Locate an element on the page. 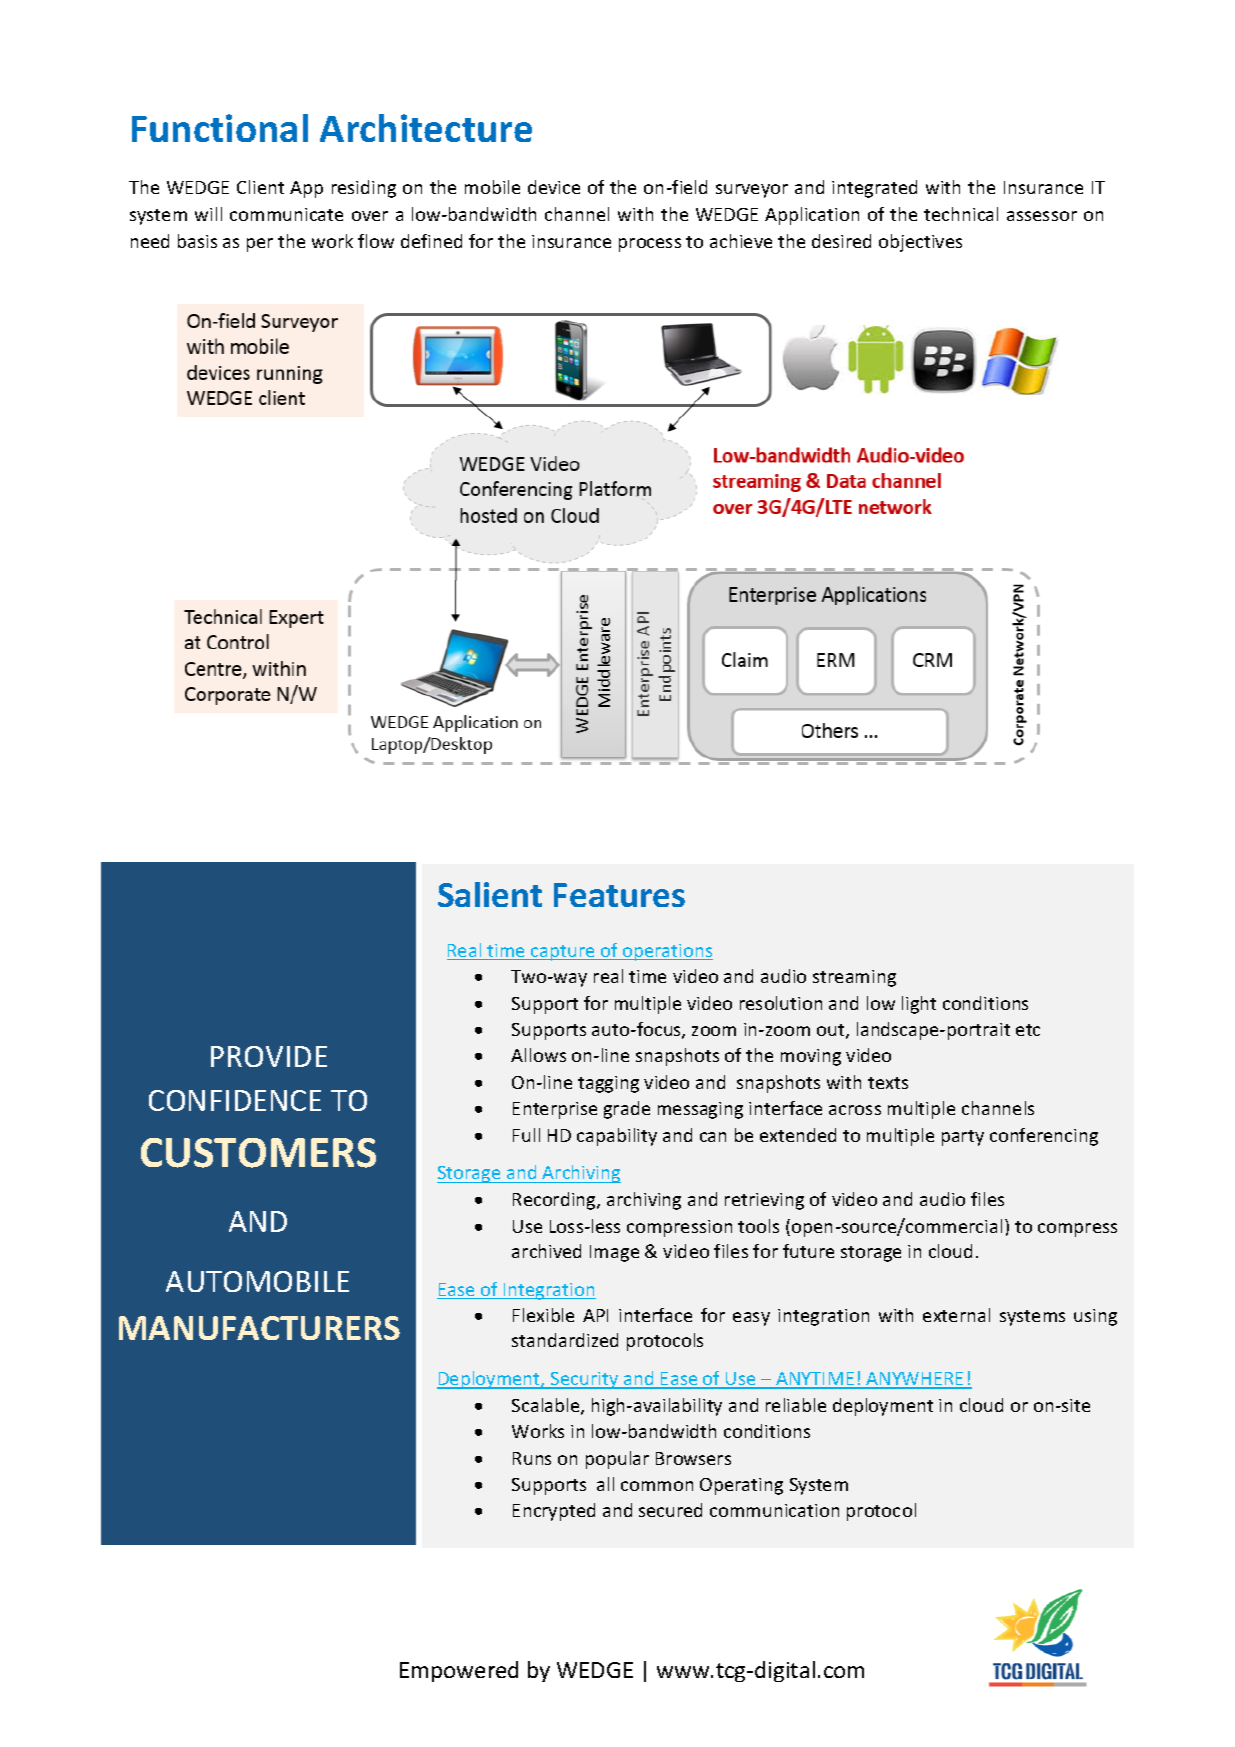 Image resolution: width=1235 pixels, height=1747 pixels. Empowered is located at coordinates (459, 1671).
